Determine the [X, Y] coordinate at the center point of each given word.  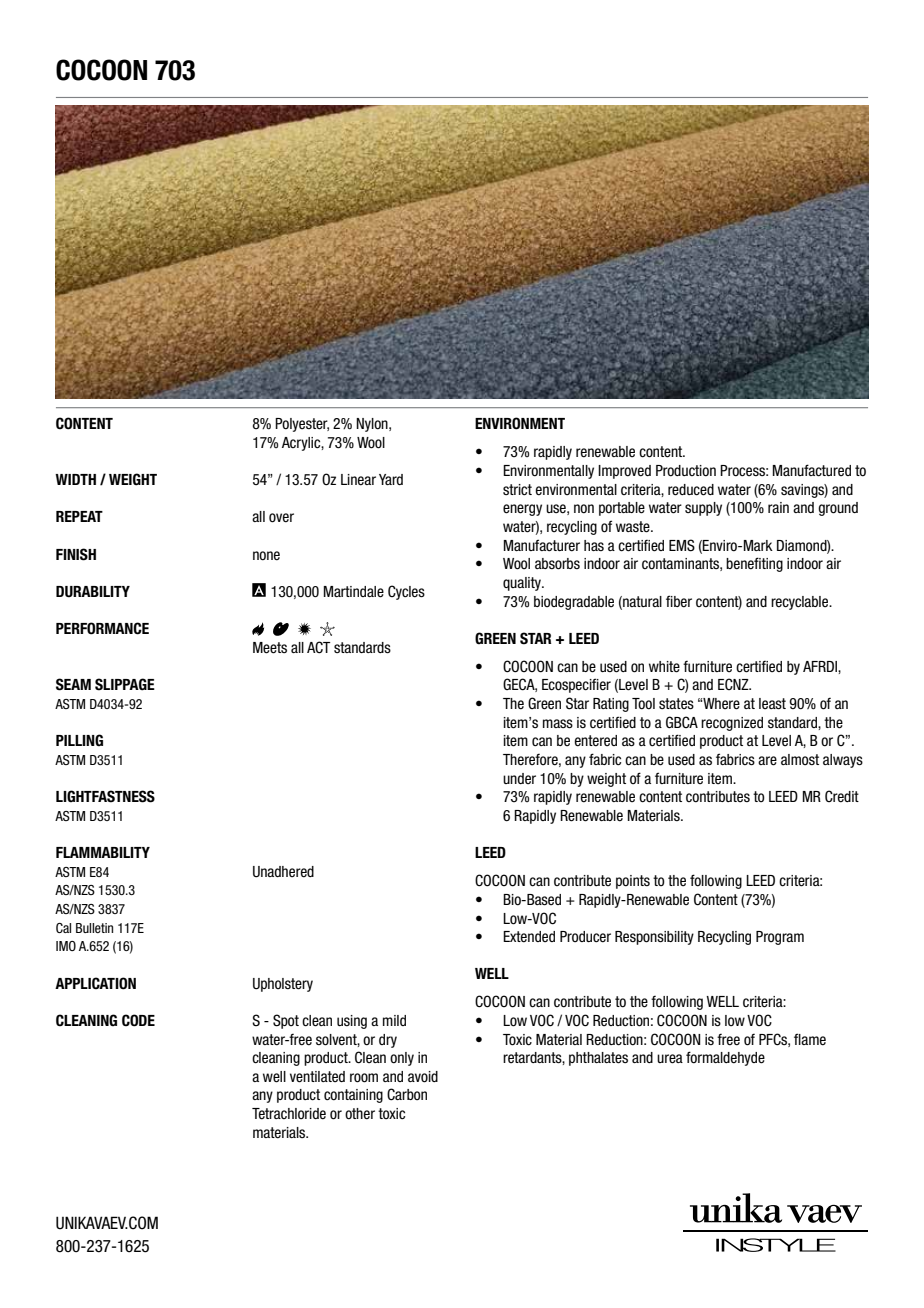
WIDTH [75, 479]
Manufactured [812, 470]
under [519, 778]
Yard [391, 479]
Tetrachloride [289, 1114]
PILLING [79, 740]
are [767, 761]
